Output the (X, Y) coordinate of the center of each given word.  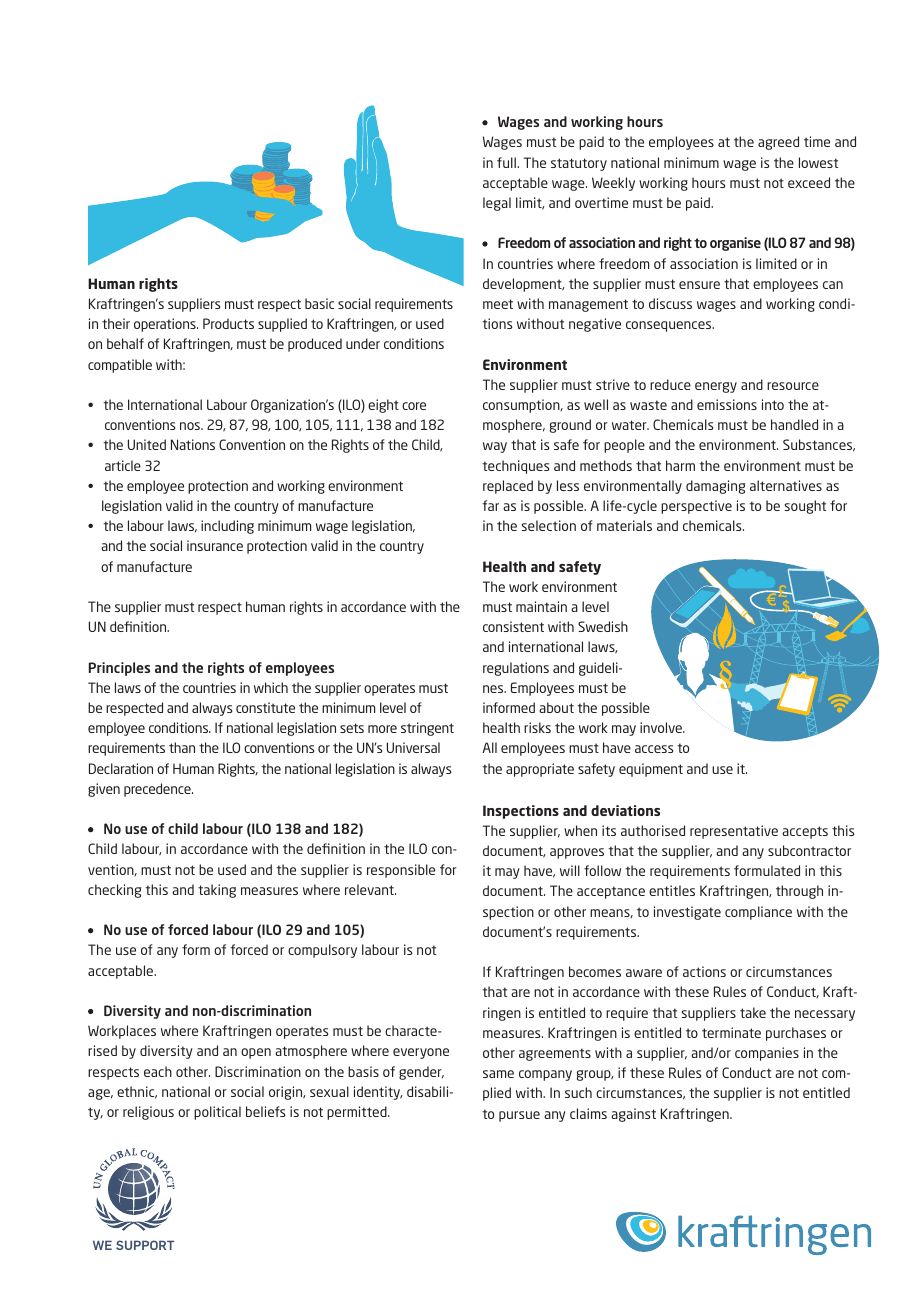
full (507, 162)
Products (228, 323)
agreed (778, 143)
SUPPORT (145, 1245)
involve (662, 727)
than (182, 747)
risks (537, 727)
